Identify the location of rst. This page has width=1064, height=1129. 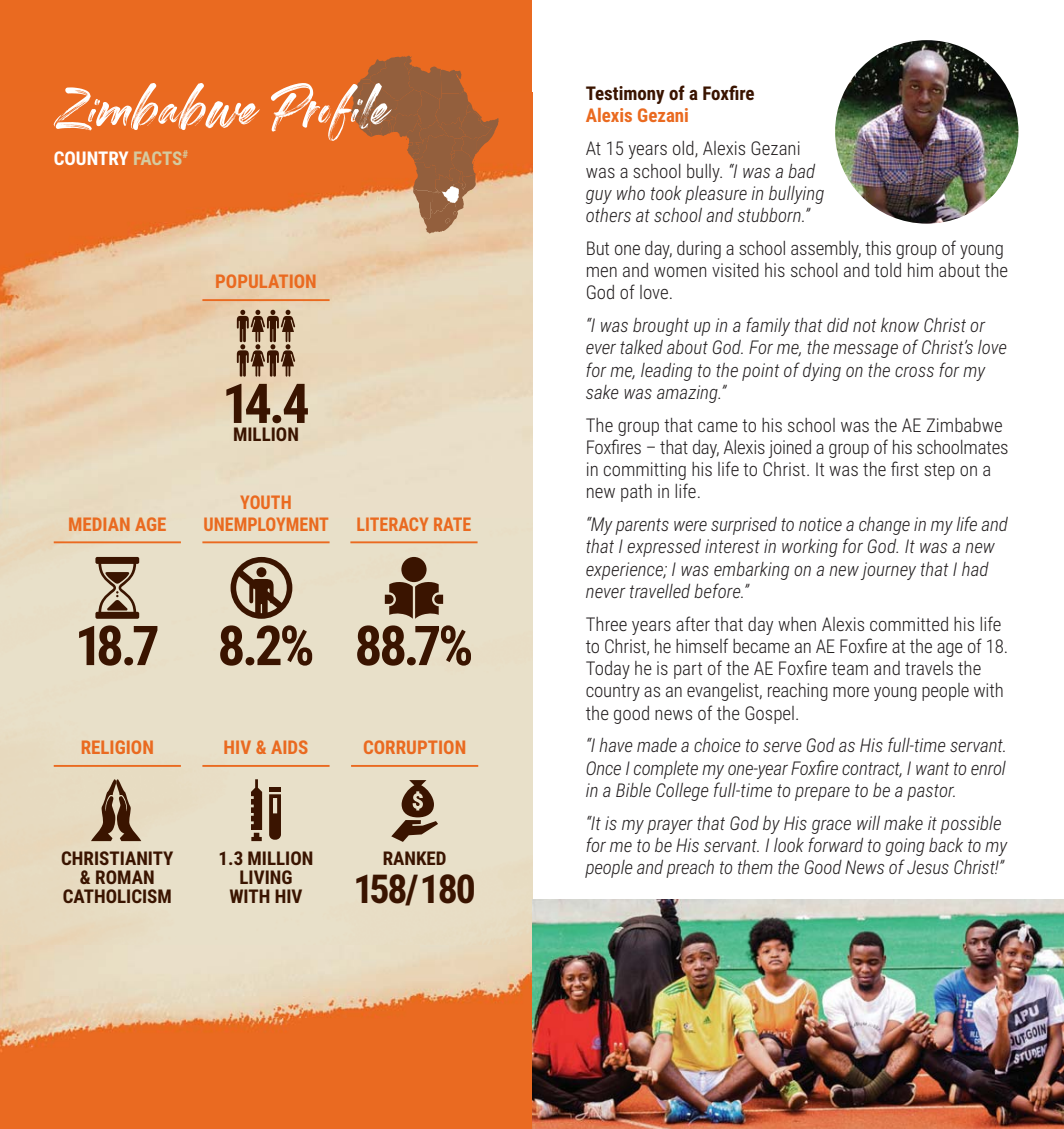
(910, 469).
